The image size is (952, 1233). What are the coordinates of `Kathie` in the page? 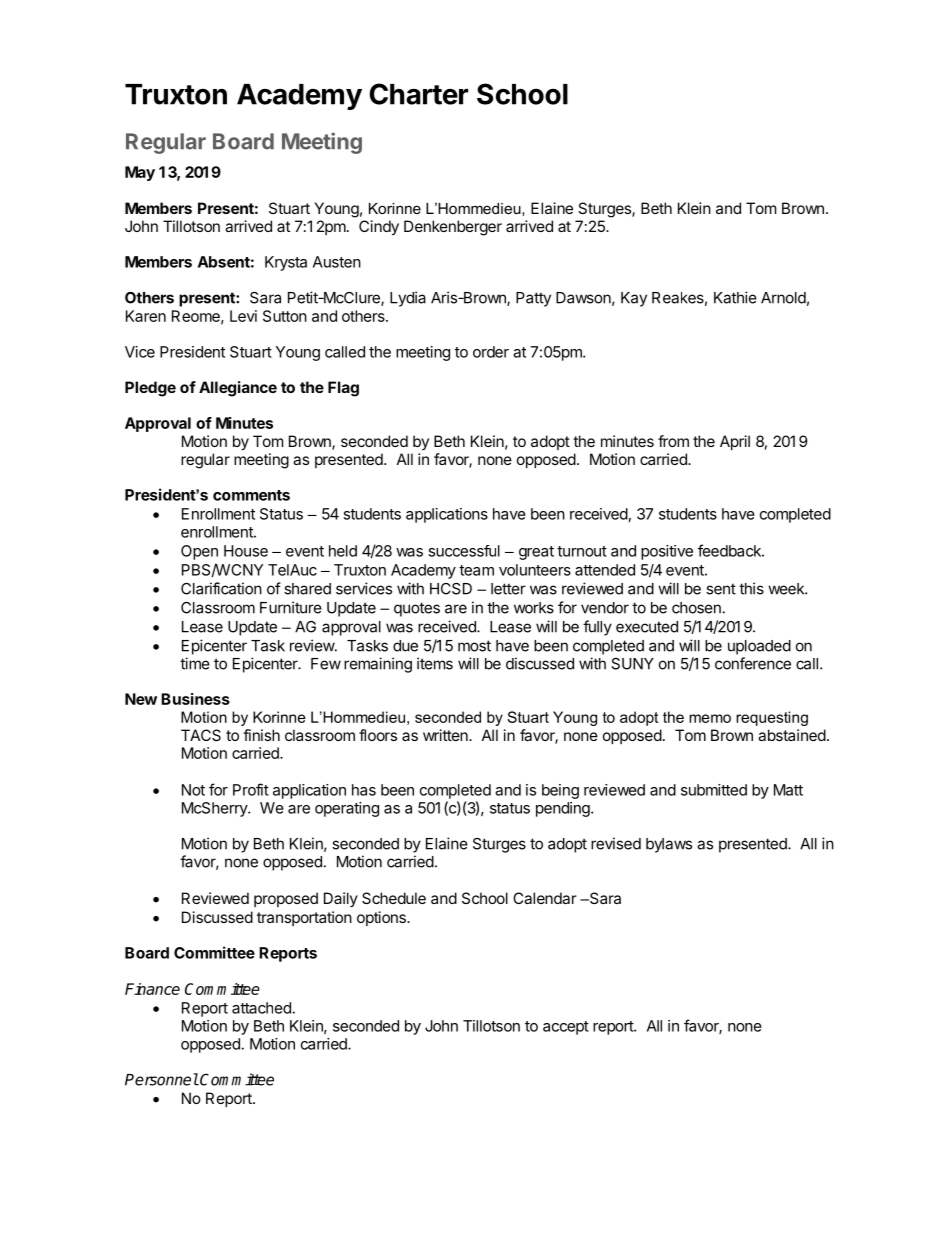 It's located at (735, 297).
